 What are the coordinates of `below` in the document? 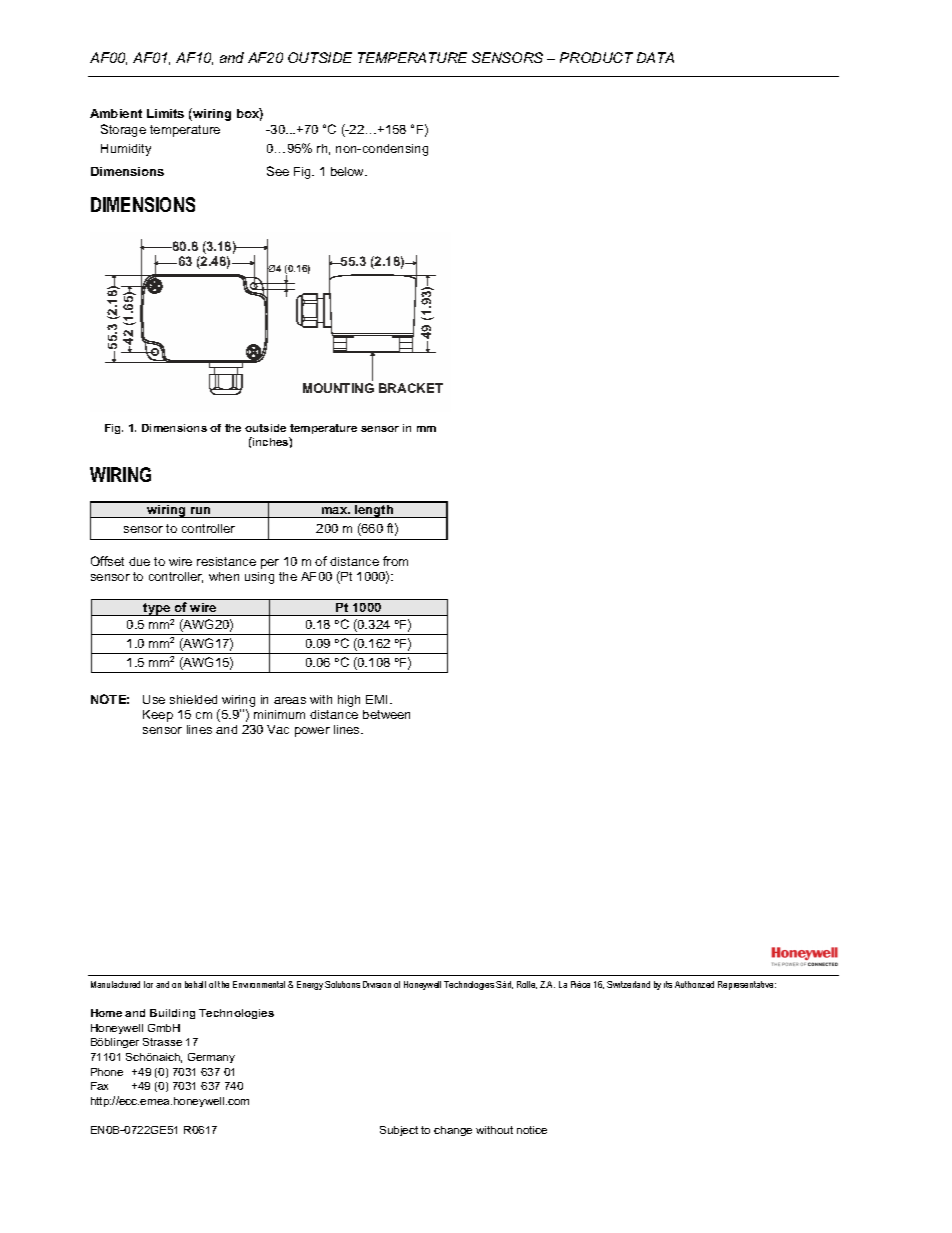 It's located at (349, 171).
